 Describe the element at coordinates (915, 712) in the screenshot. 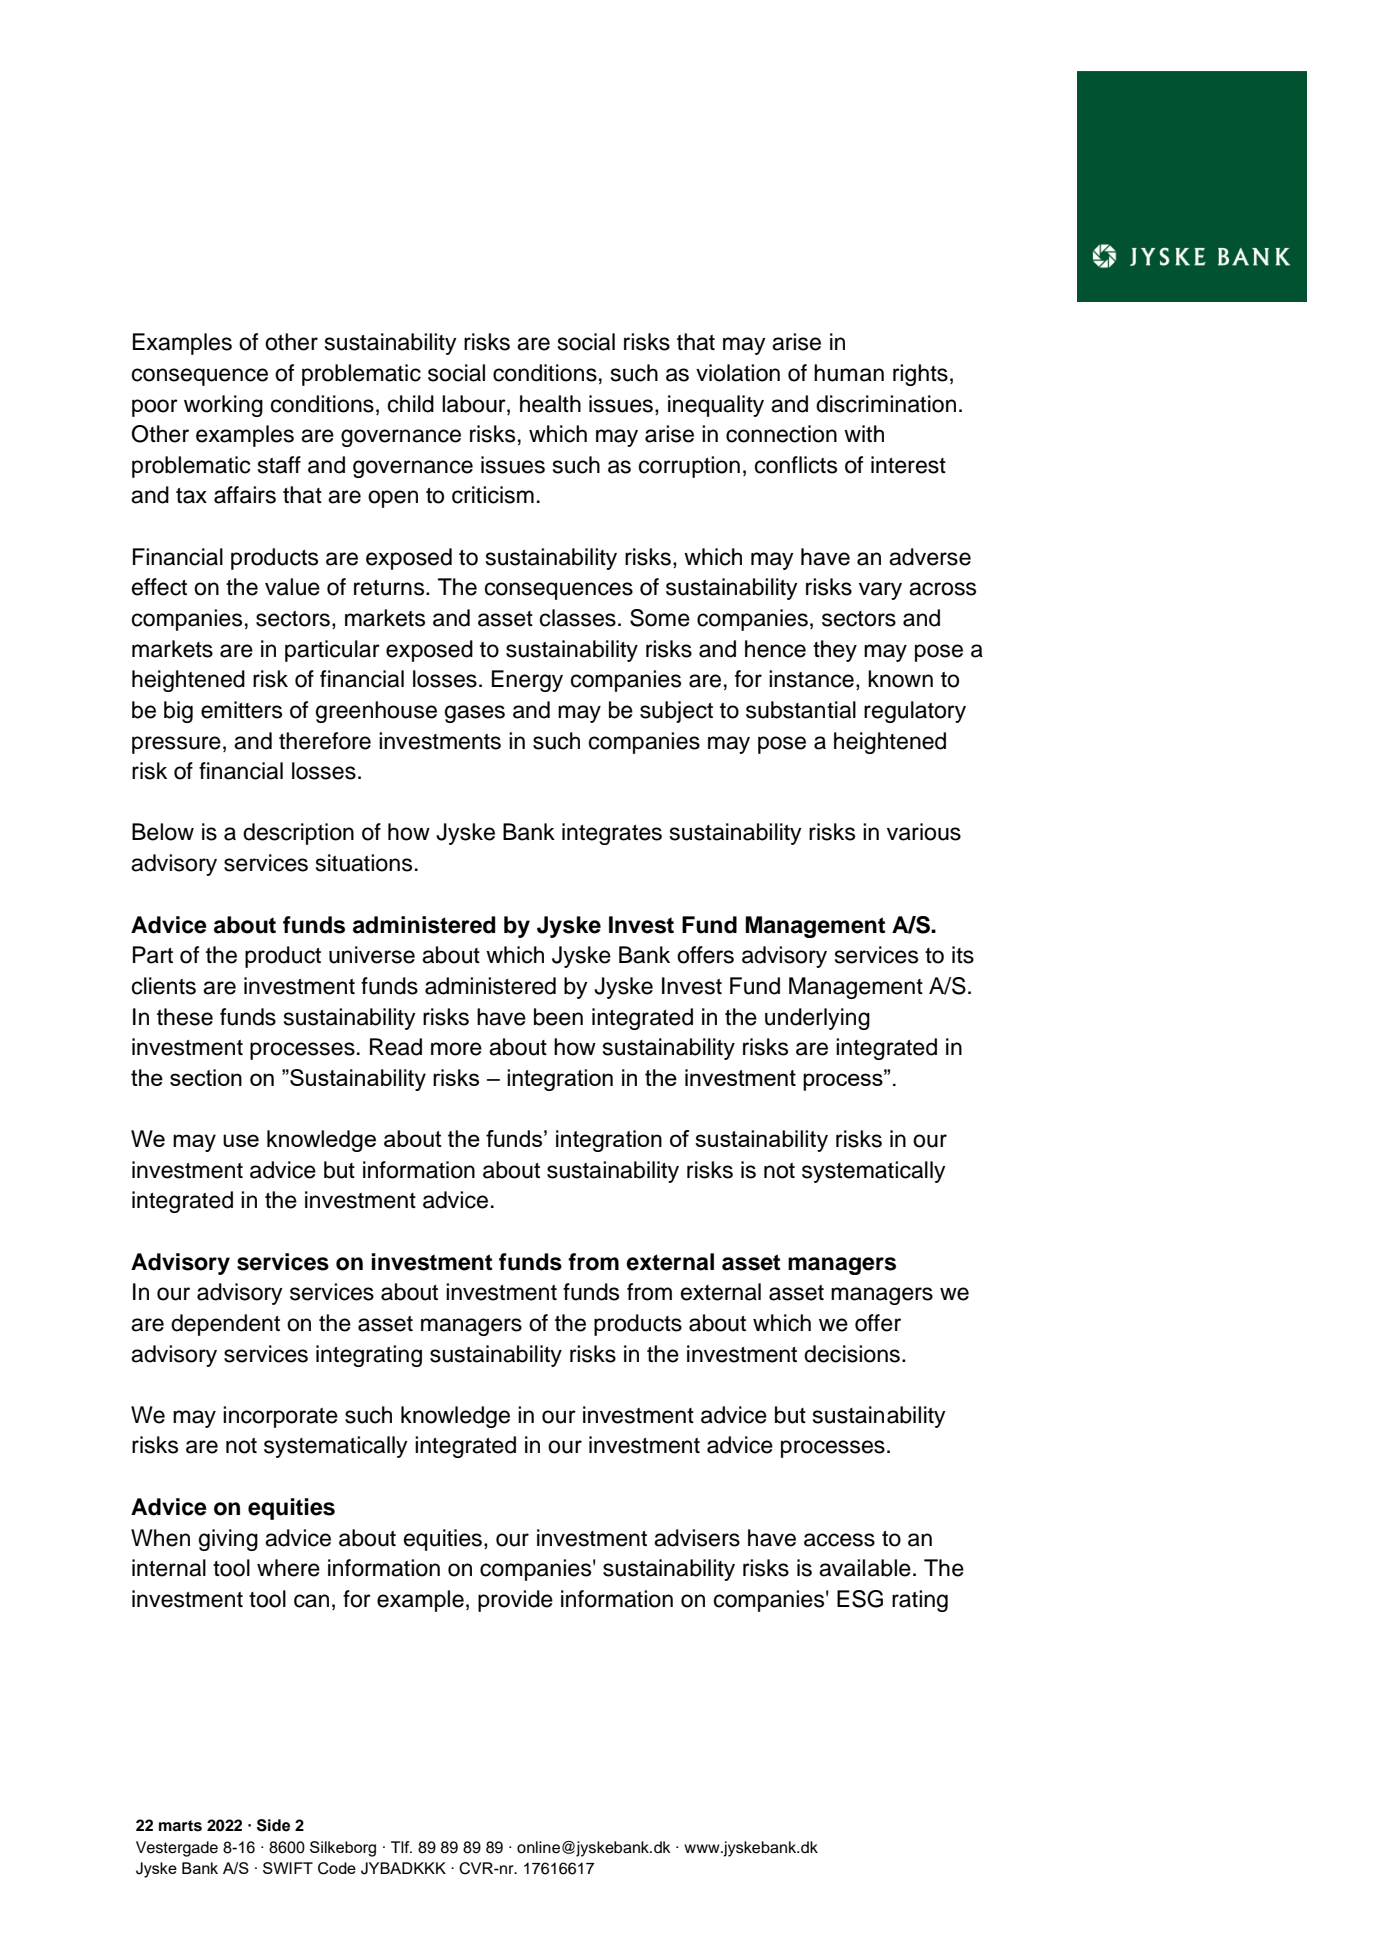

I see `regulatory` at that location.
